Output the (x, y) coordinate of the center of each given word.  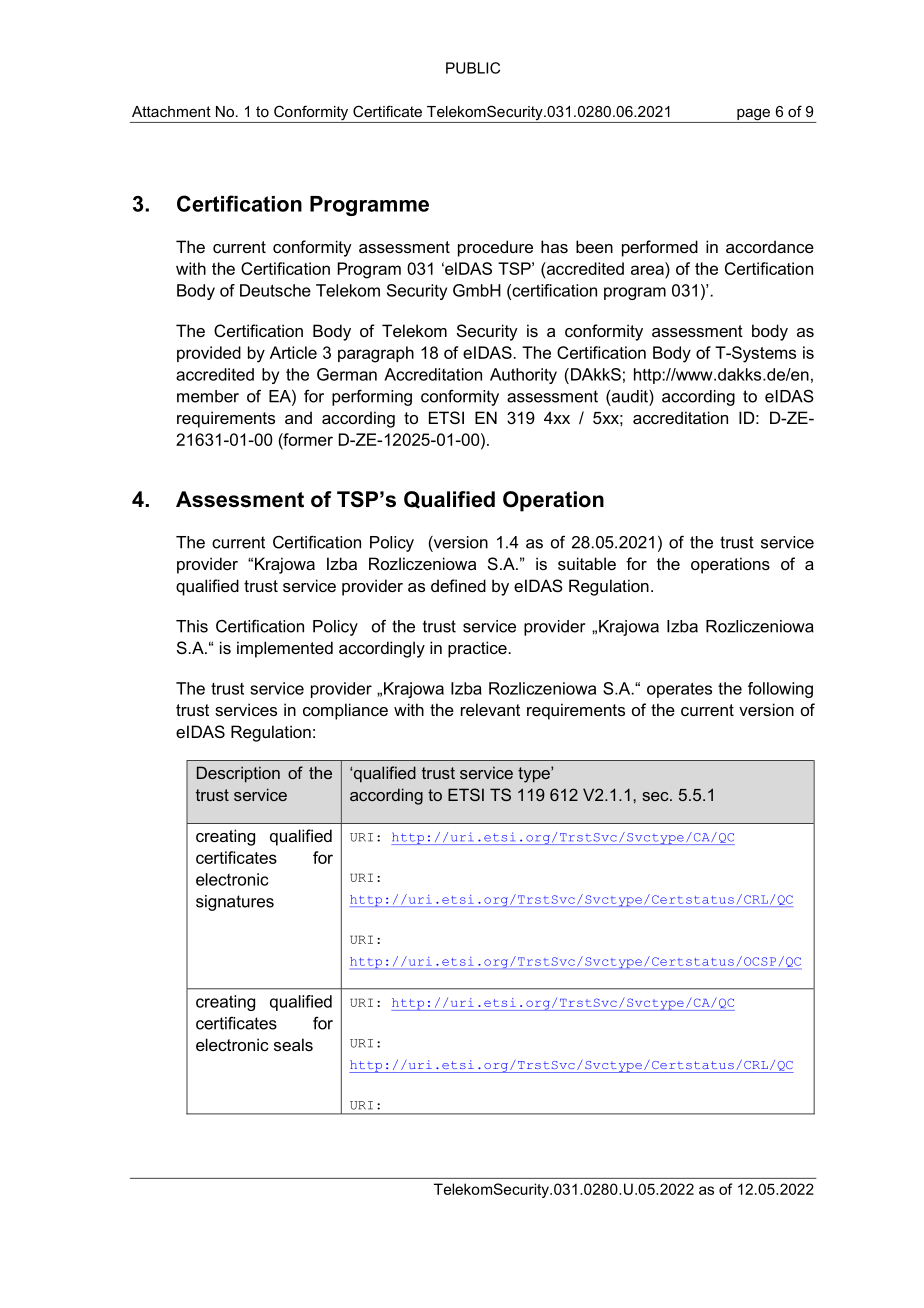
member (208, 396)
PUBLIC (473, 68)
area (647, 270)
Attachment (171, 111)
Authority (523, 376)
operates (679, 690)
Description (238, 774)
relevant (490, 709)
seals (293, 1044)
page (754, 116)
